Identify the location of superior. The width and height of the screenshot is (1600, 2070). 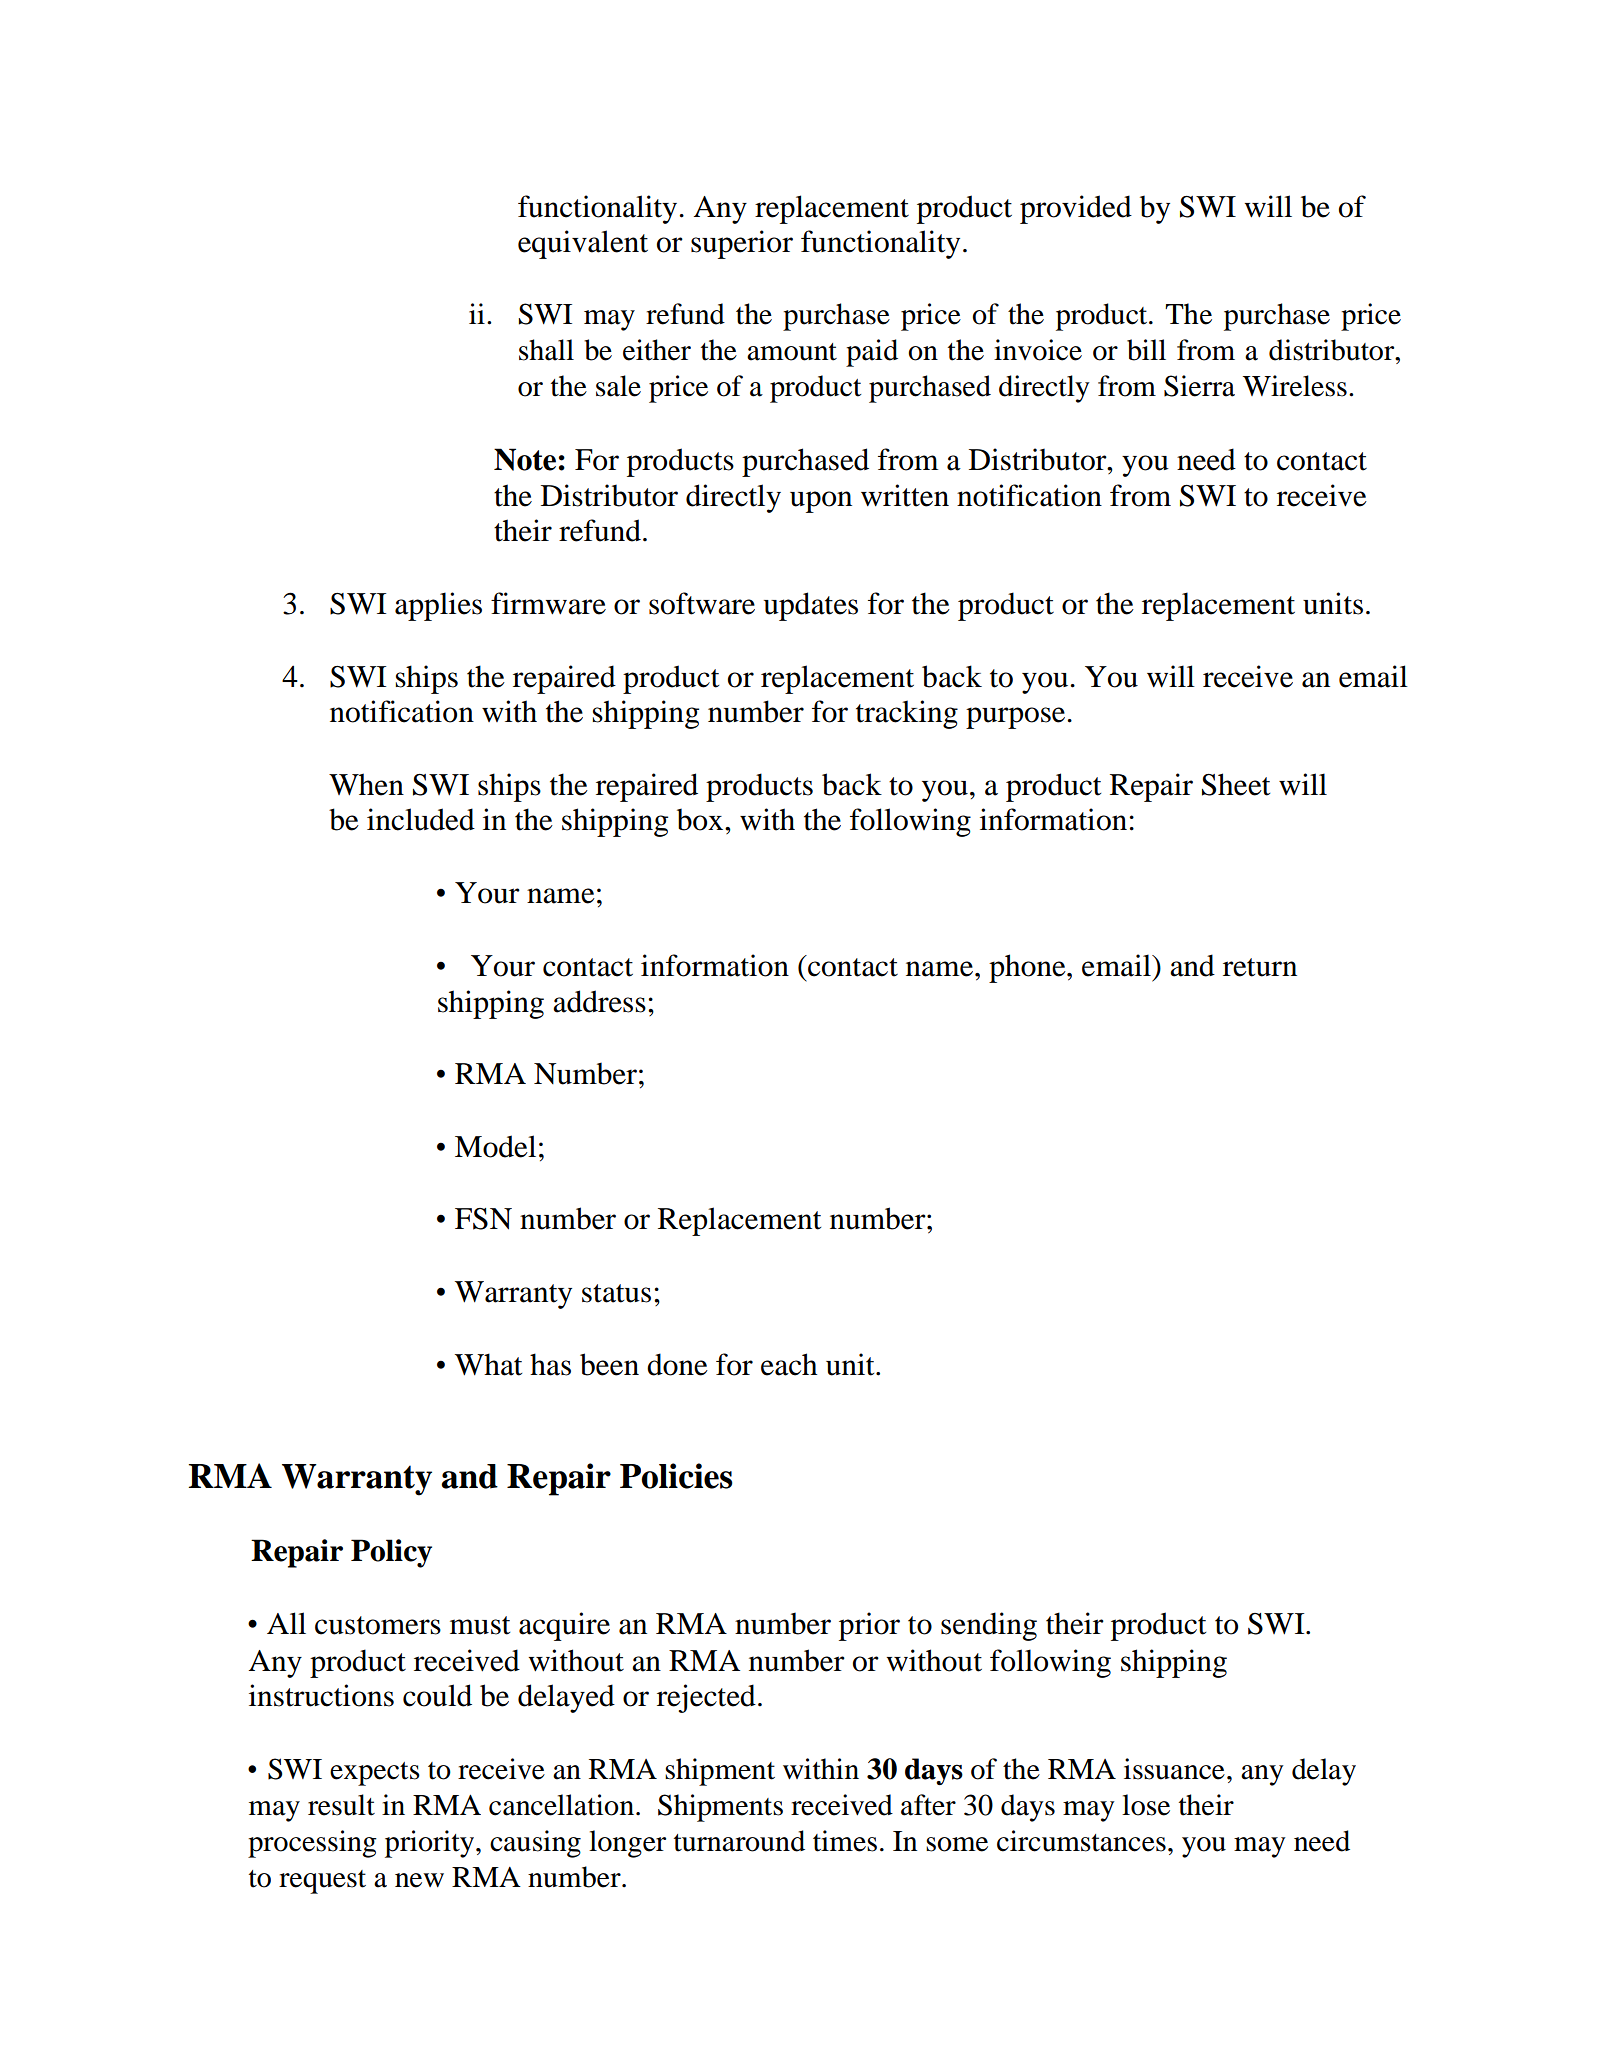
(742, 244).
